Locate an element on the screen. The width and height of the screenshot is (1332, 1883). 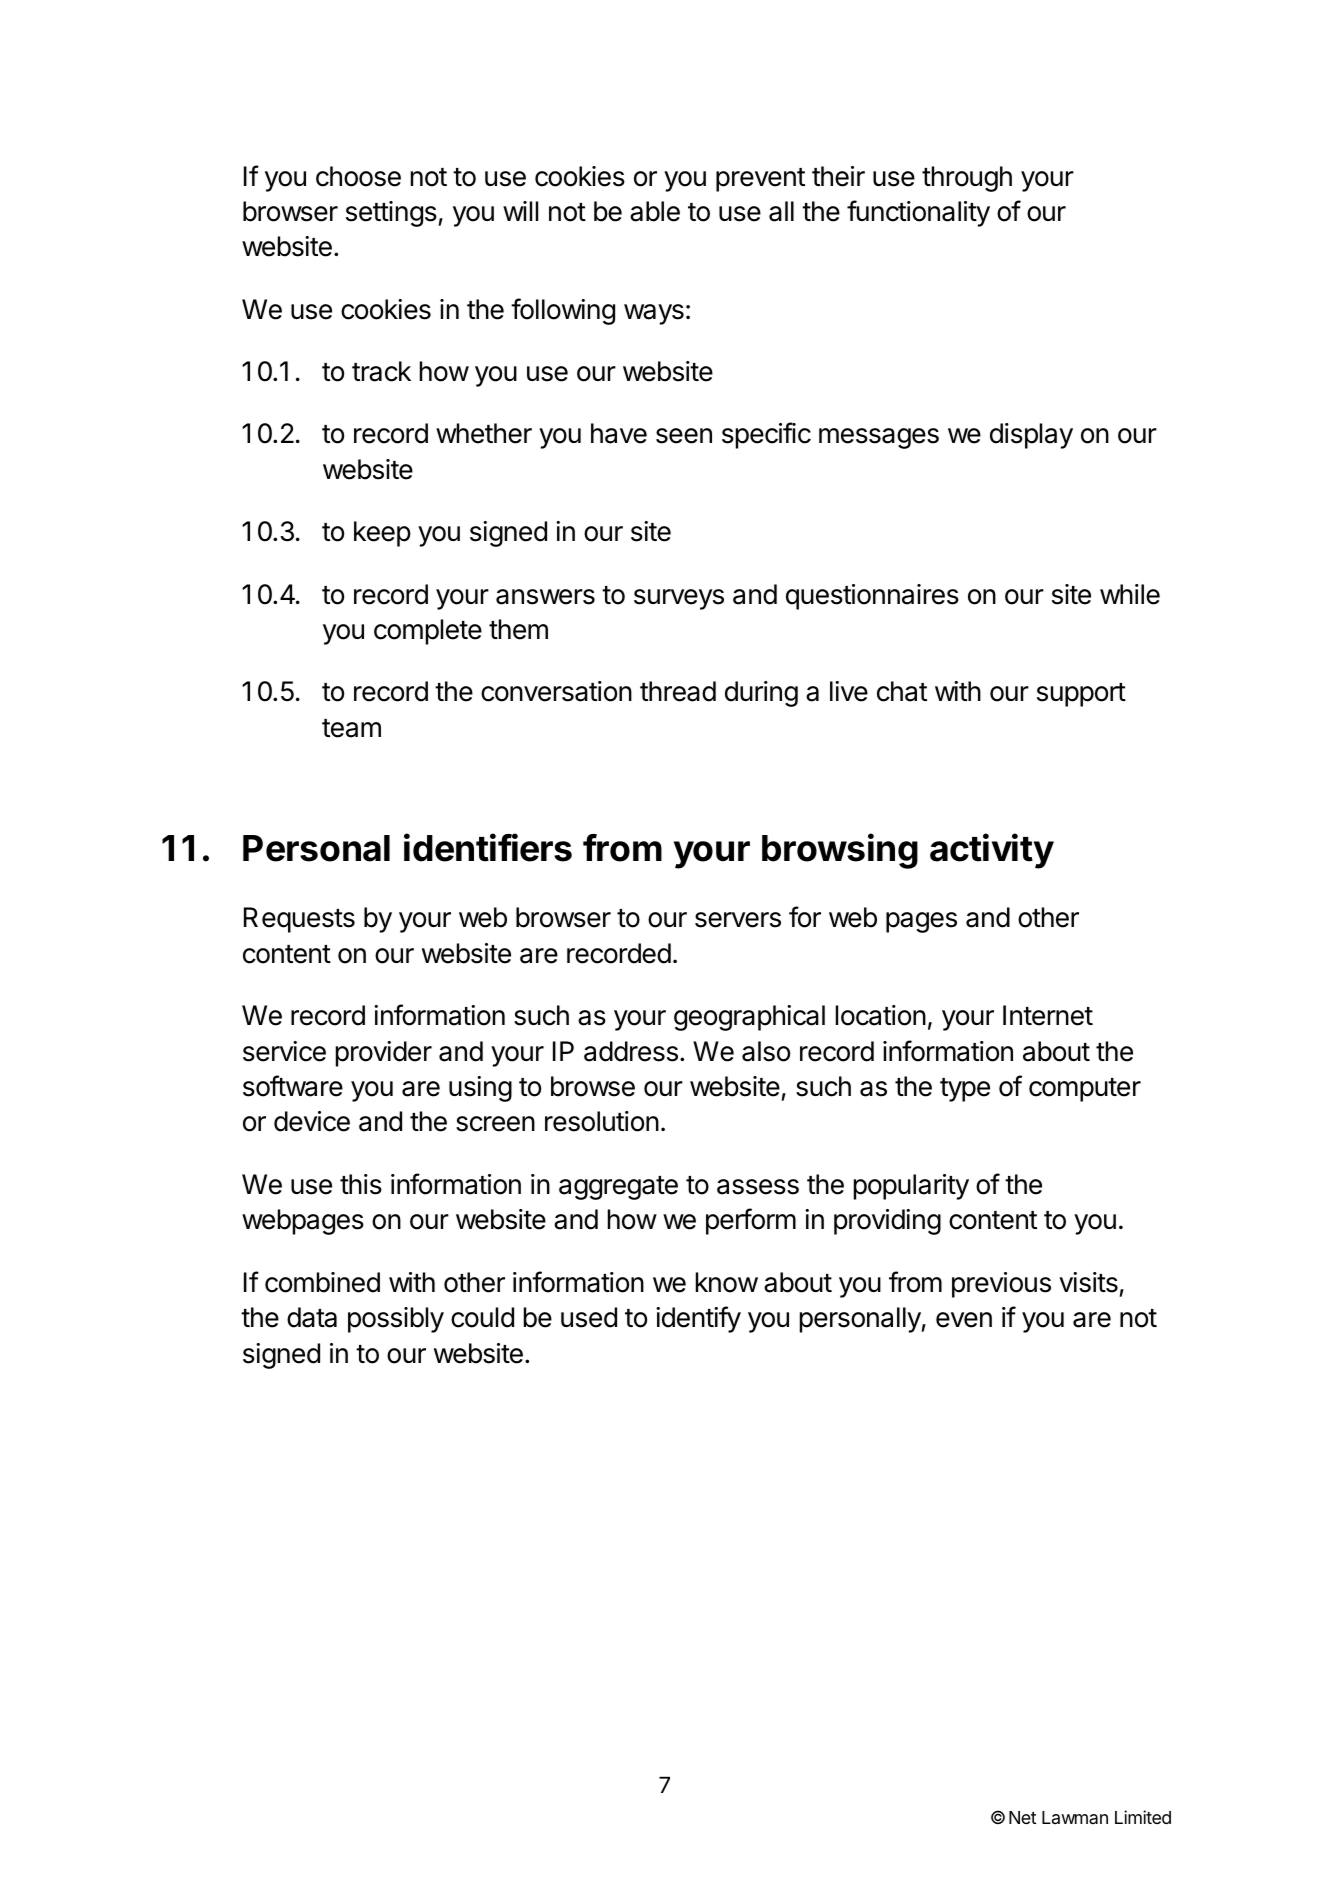
geographical is located at coordinates (749, 1018).
